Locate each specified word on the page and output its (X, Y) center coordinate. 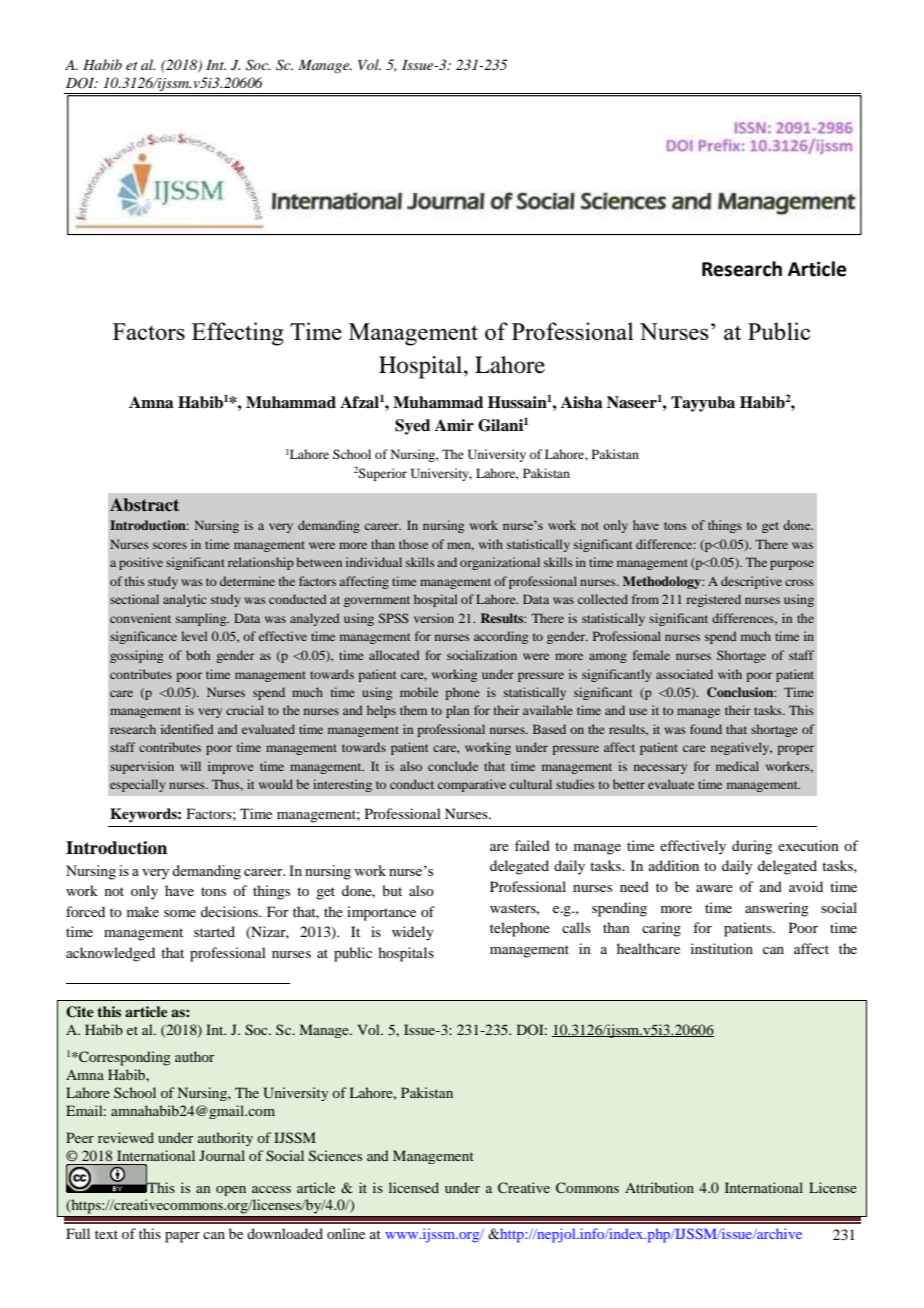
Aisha (581, 402)
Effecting (238, 334)
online (346, 1233)
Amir (454, 425)
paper (182, 1237)
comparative (472, 785)
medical (737, 766)
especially (137, 785)
